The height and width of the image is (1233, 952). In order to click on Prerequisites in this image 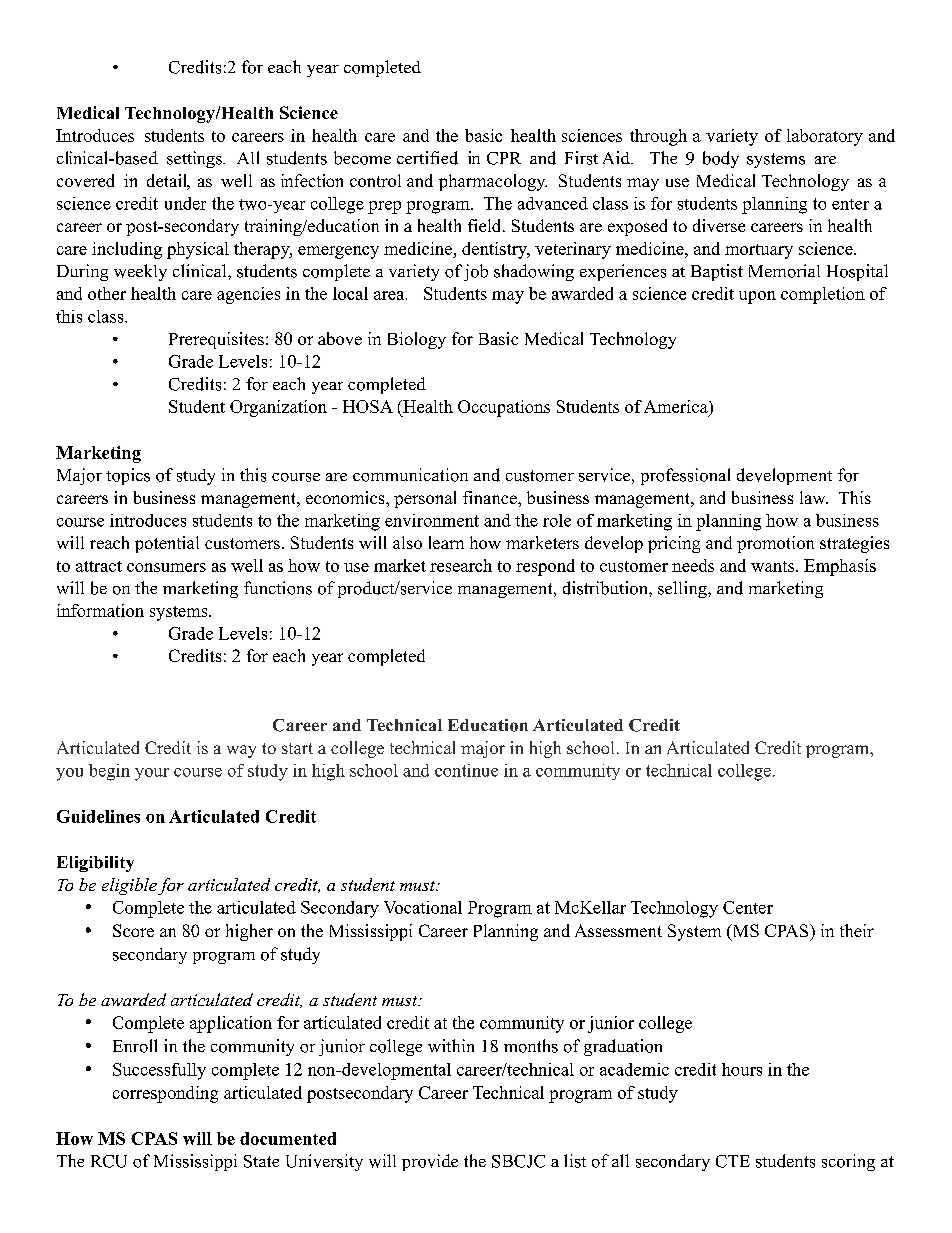, I will do `click(216, 340)`.
